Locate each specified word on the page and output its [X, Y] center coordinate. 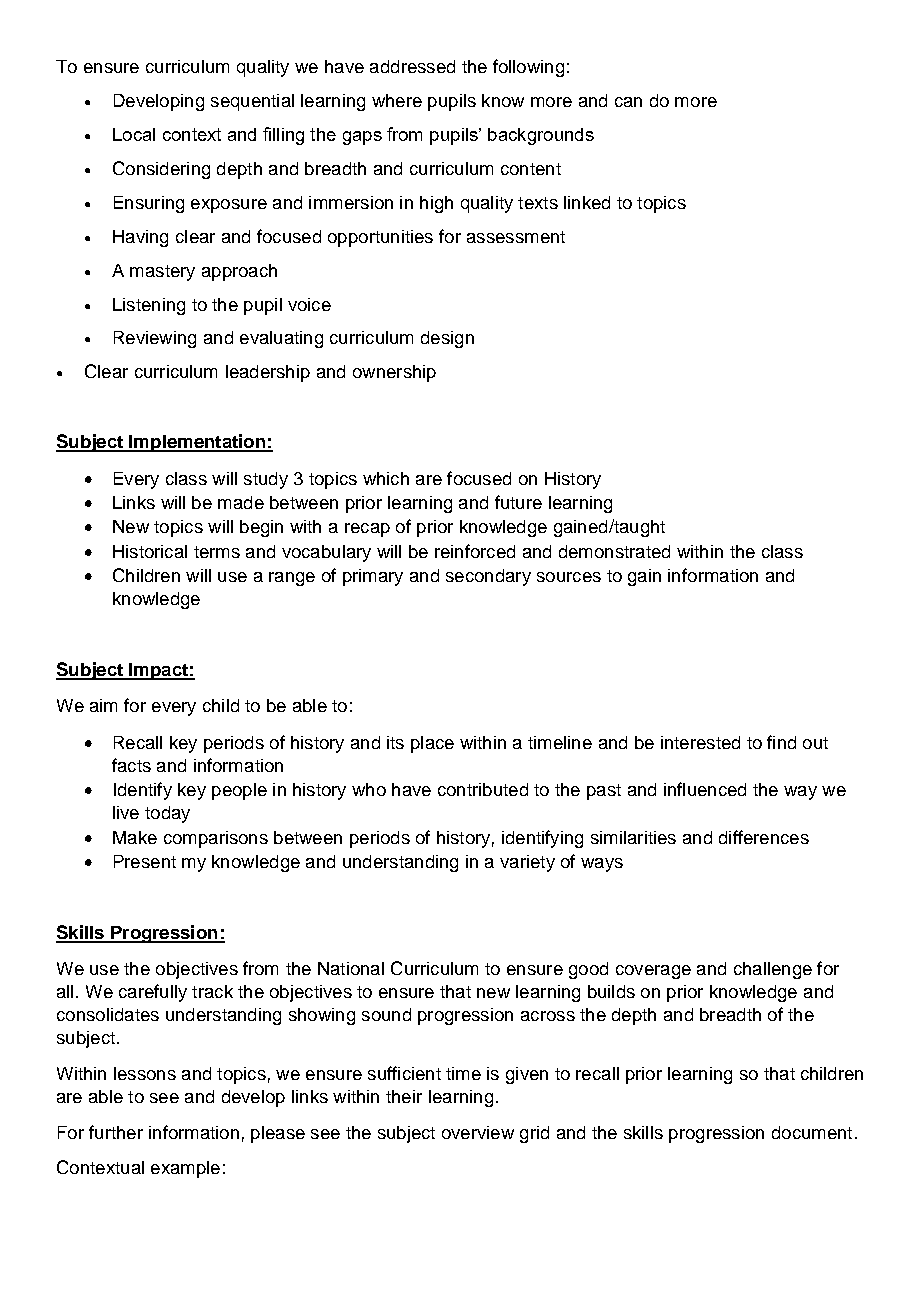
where [397, 100]
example [185, 1169]
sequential [252, 102]
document [812, 1132]
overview [478, 1132]
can [628, 102]
